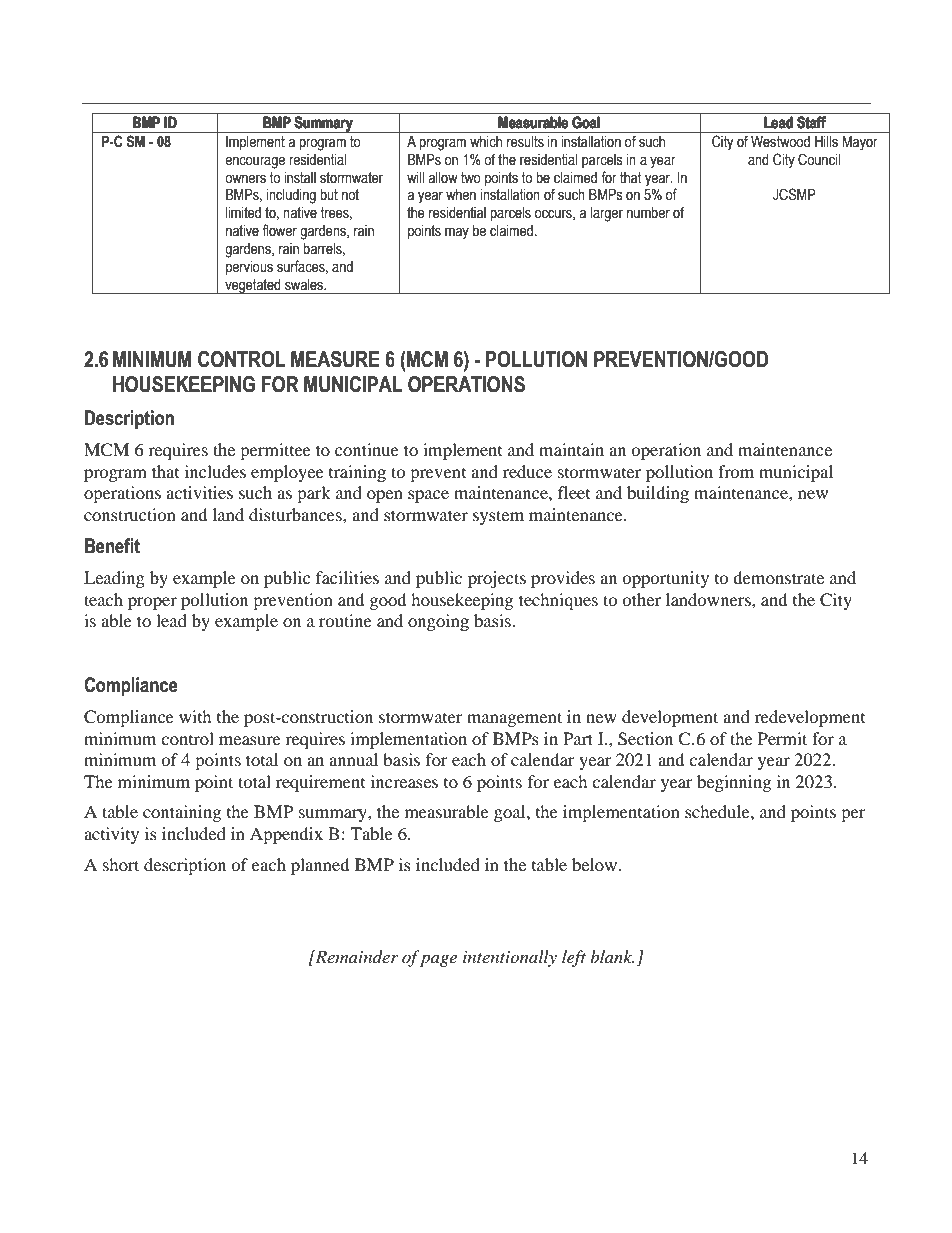  What do you see at coordinates (438, 622) in the page?
I see `ongoing` at bounding box center [438, 622].
